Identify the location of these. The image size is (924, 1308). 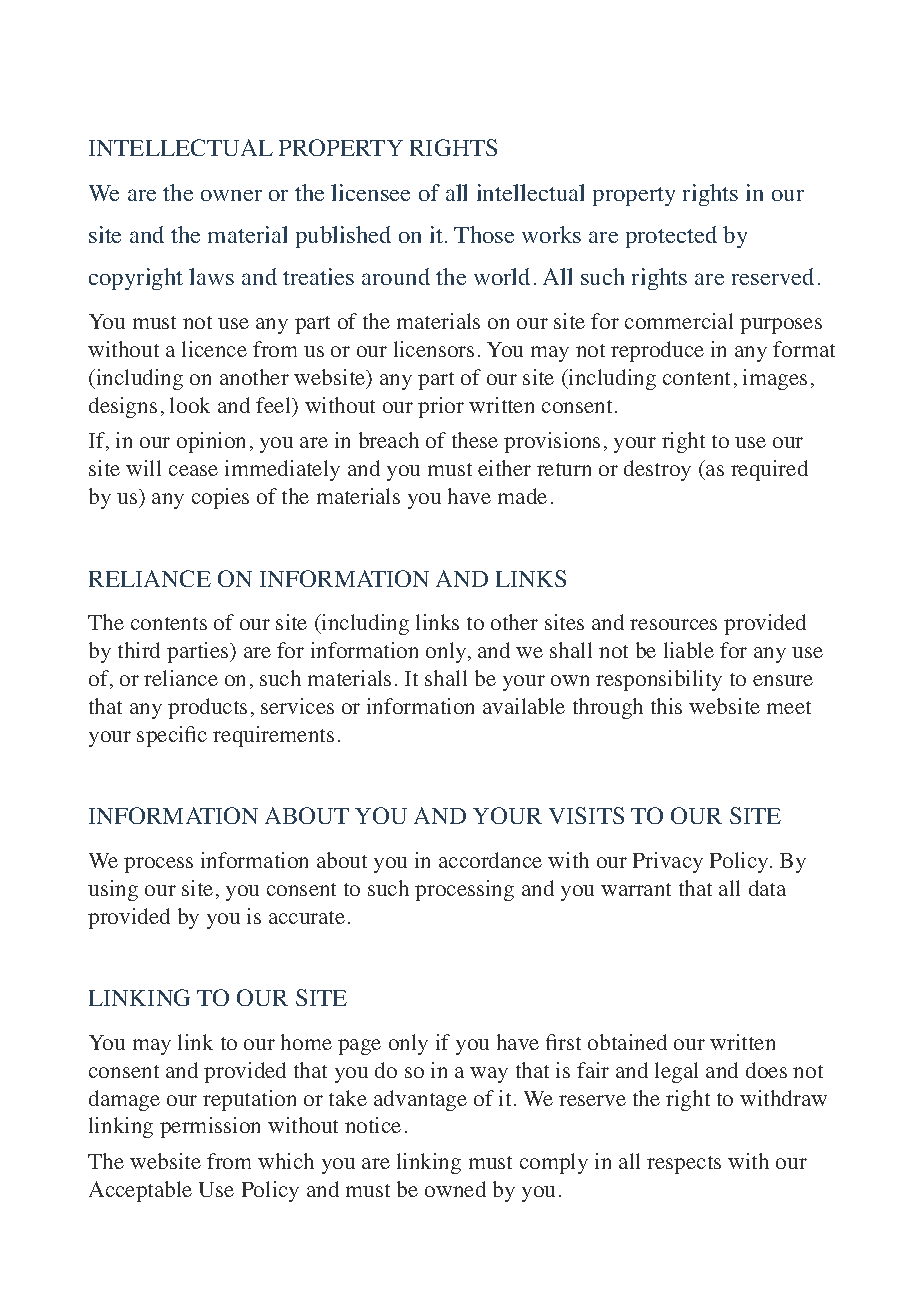
(475, 440).
